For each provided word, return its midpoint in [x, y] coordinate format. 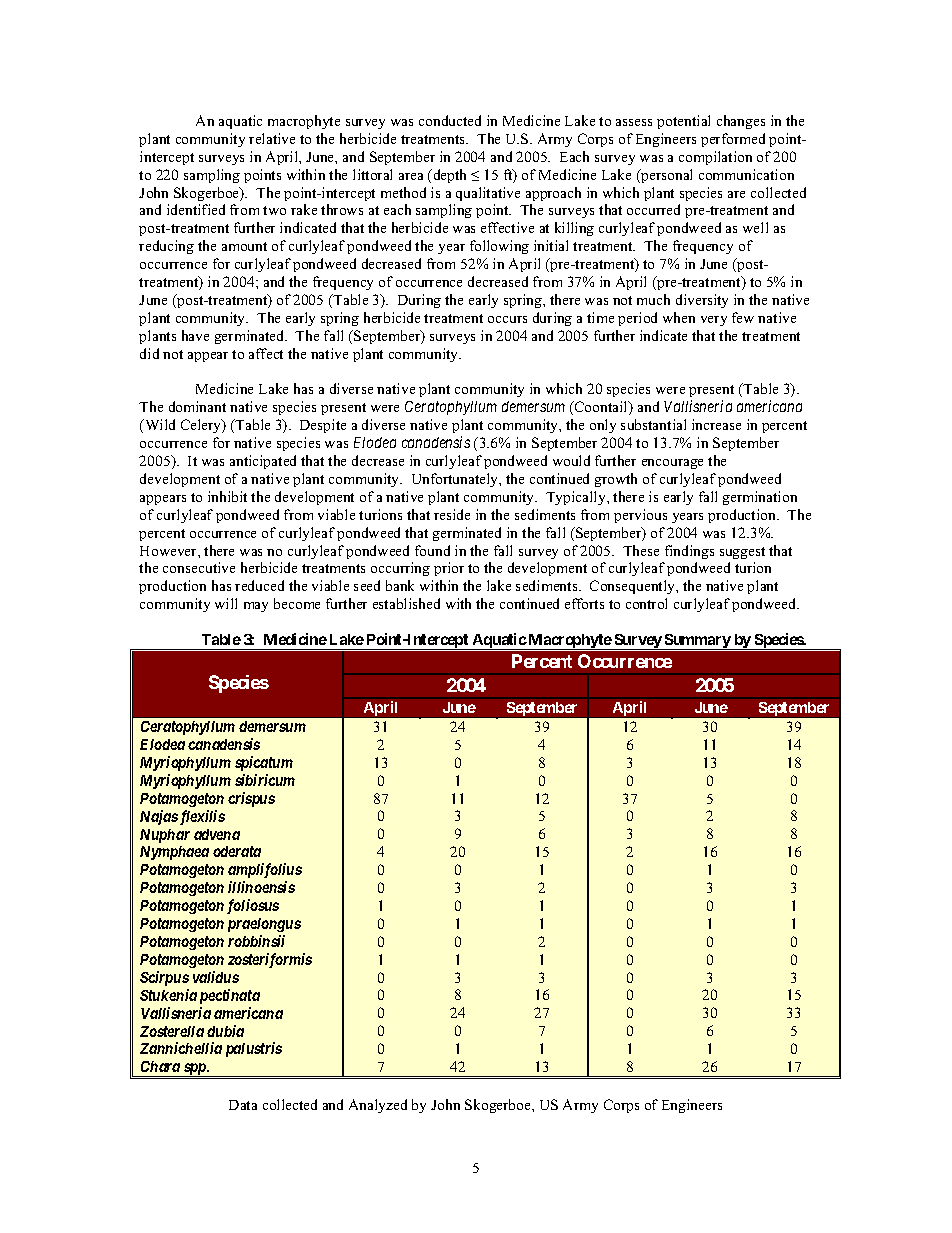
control [646, 603]
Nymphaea [174, 853]
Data [243, 1105]
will [226, 603]
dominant [197, 406]
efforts [584, 603]
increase [716, 424]
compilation [715, 158]
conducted [450, 120]
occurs [507, 319]
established [406, 603]
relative [272, 138]
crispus [251, 799]
